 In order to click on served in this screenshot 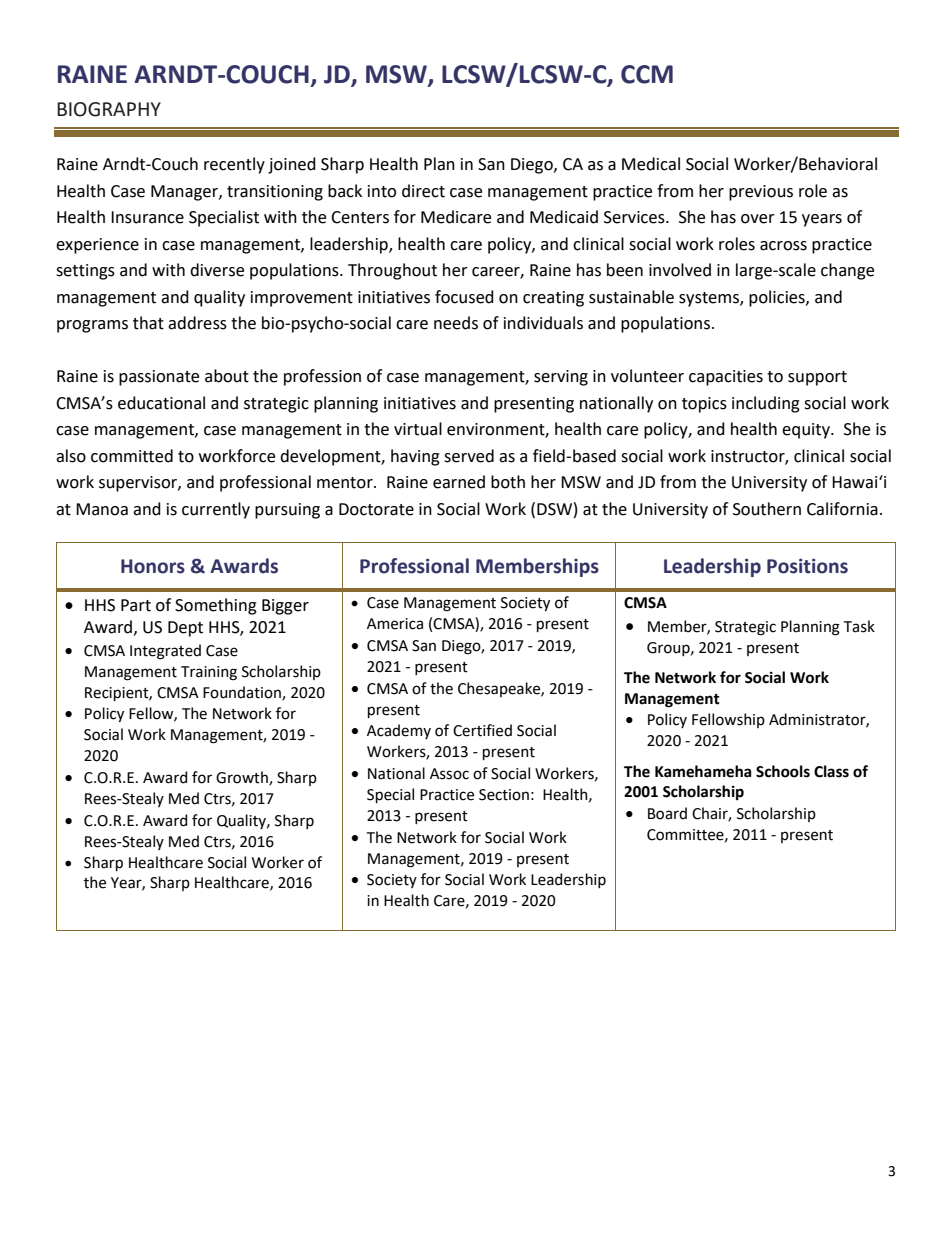, I will do `click(469, 456)`.
